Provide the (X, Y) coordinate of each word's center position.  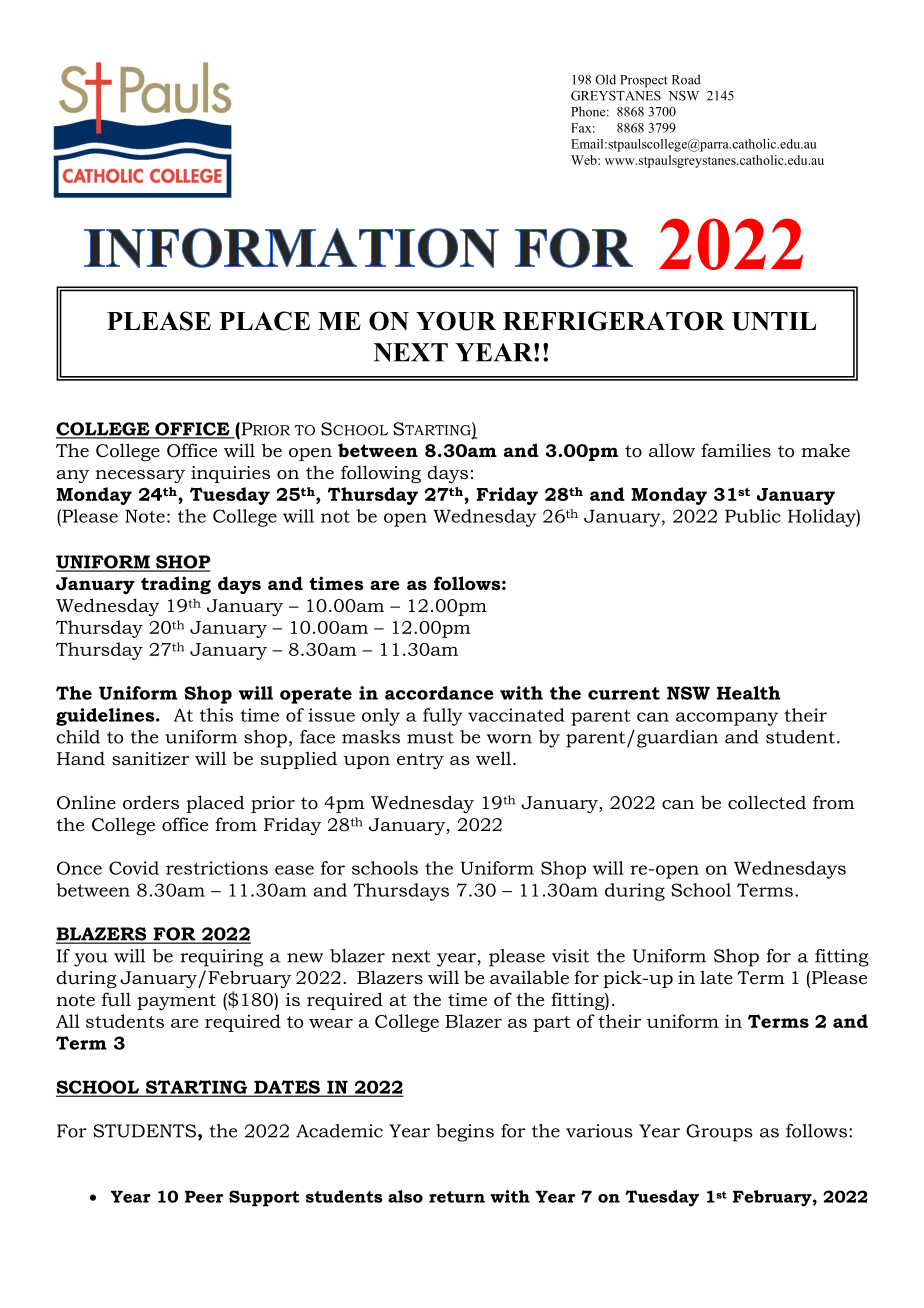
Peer (204, 1197)
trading (176, 585)
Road (686, 79)
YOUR (456, 321)
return (457, 1197)
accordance (439, 693)
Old (605, 79)
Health (748, 693)
